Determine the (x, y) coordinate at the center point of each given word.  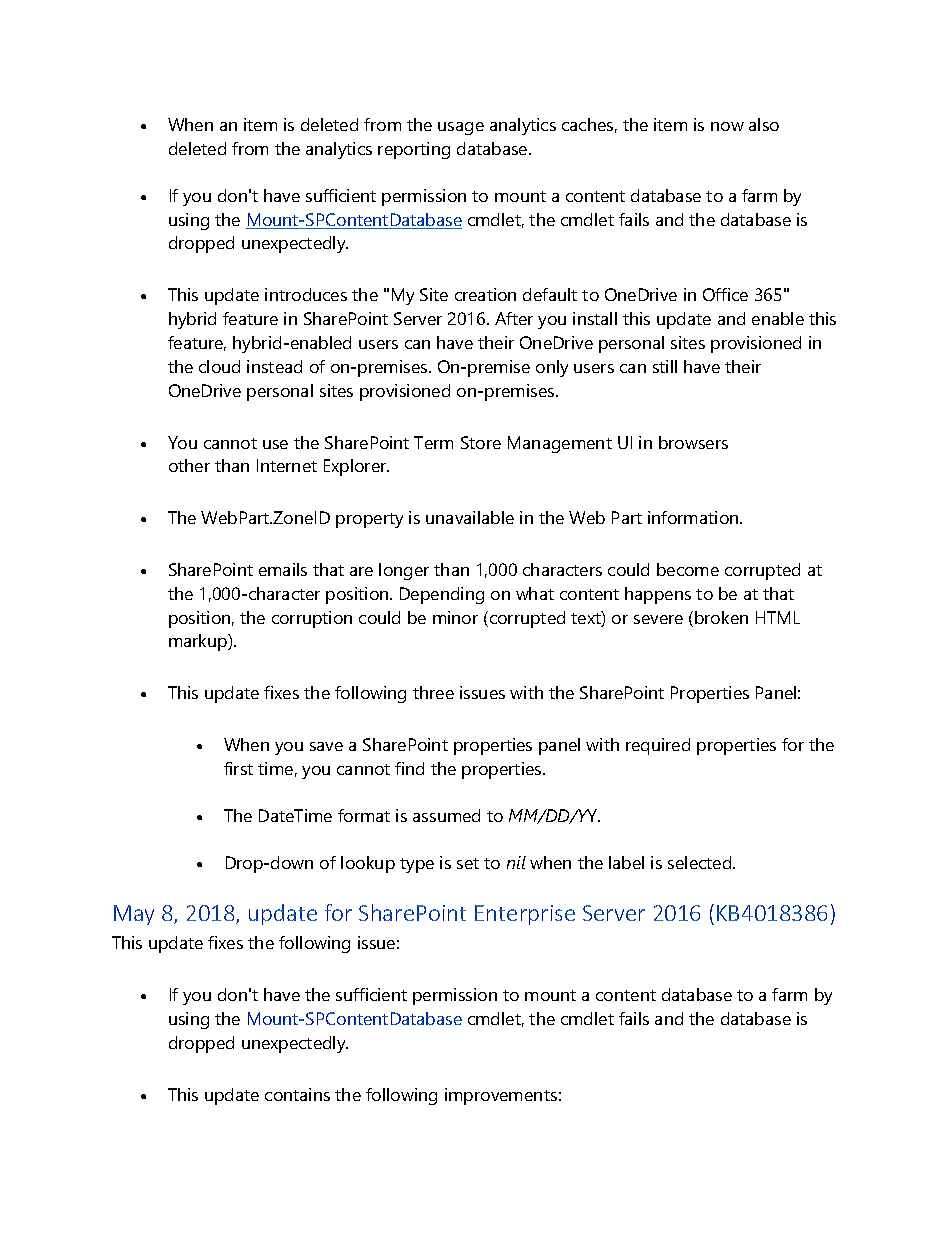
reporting (414, 150)
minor (455, 617)
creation (485, 294)
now (727, 126)
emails (283, 569)
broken (721, 617)
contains (297, 1094)
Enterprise (525, 915)
